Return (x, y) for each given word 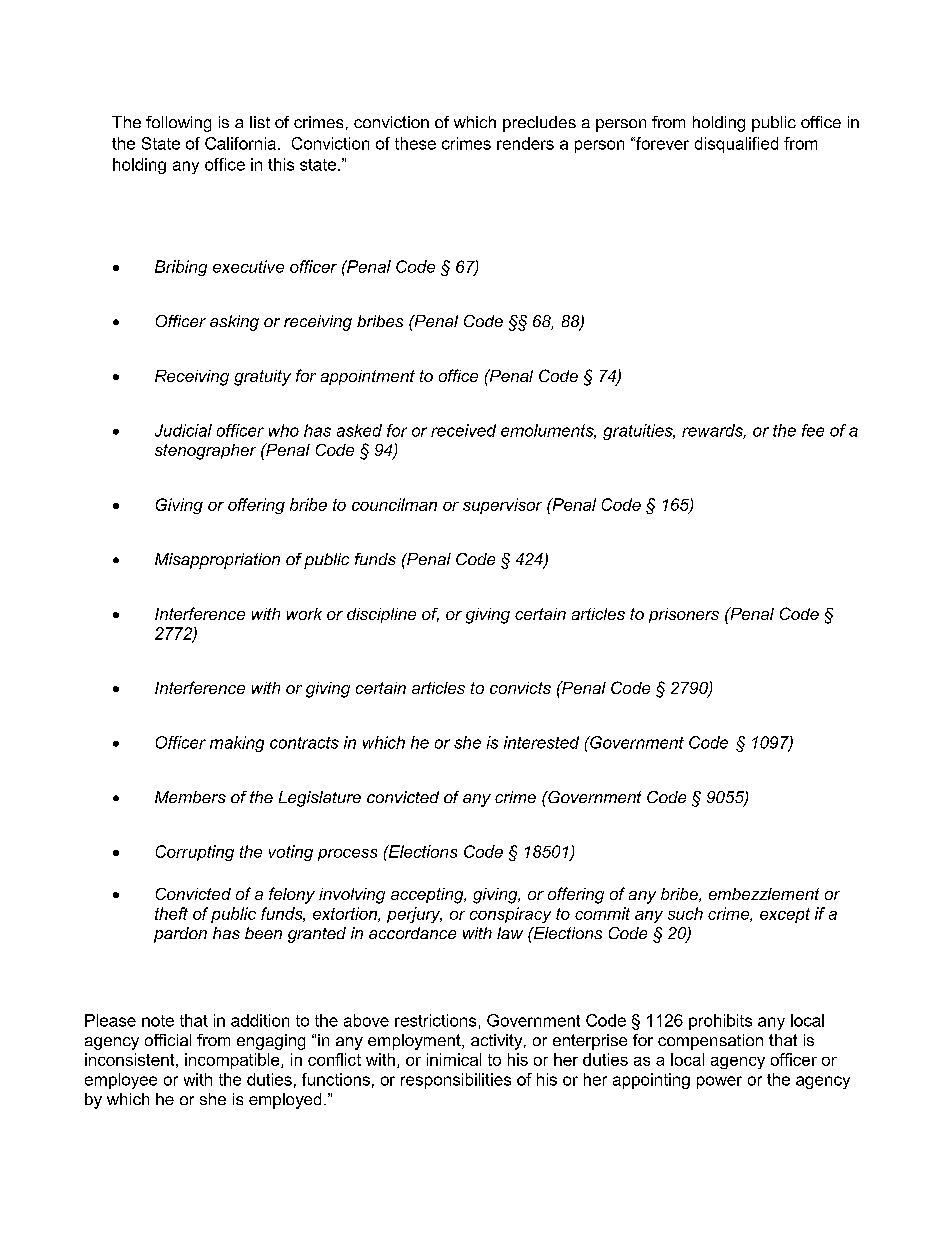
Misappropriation (217, 561)
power (719, 1082)
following (178, 124)
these (415, 143)
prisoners (684, 615)
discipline (381, 615)
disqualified (736, 145)
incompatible (233, 1061)
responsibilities (456, 1081)
